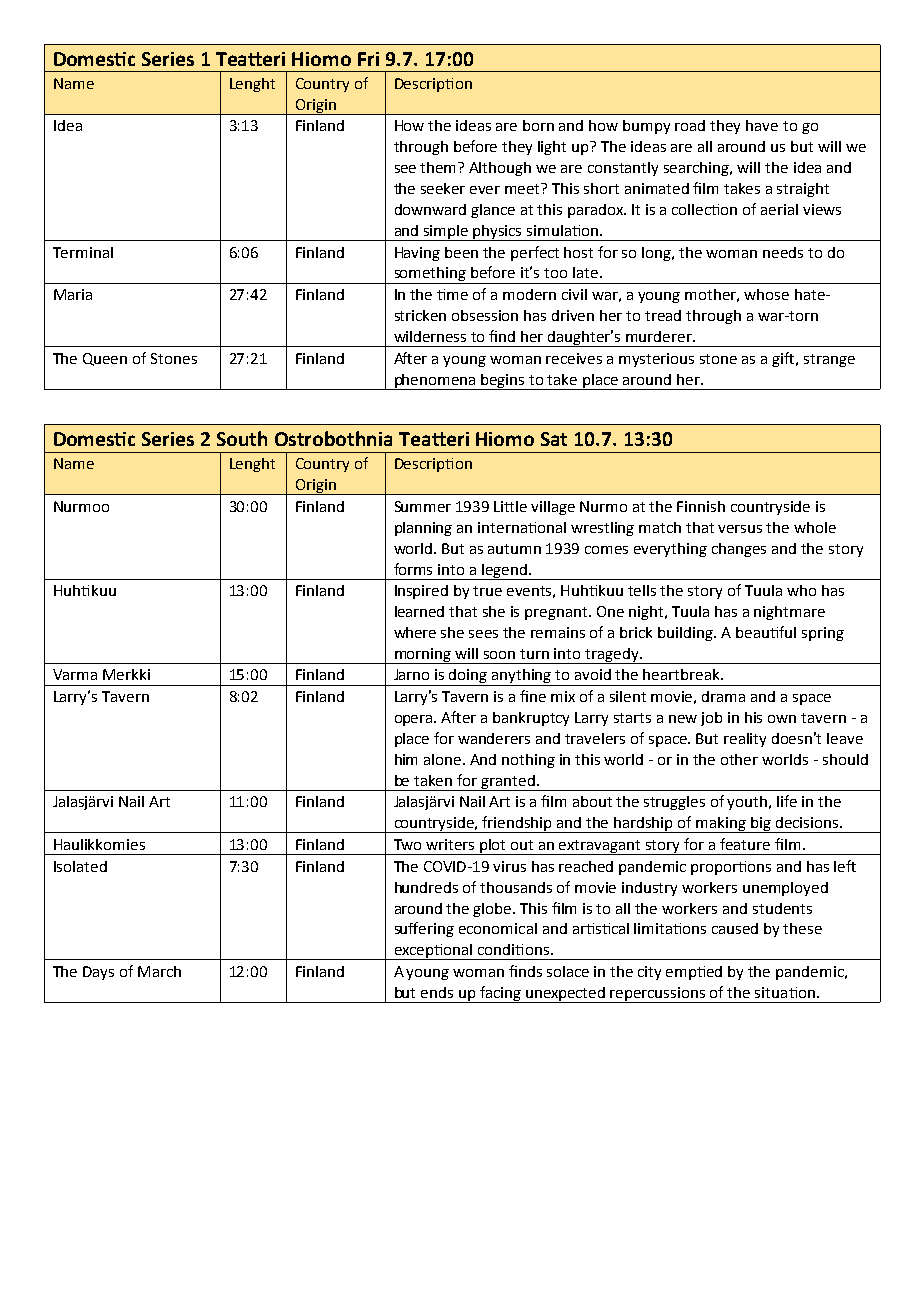 This image has width=924, height=1308. I want to click on changes, so click(739, 550).
